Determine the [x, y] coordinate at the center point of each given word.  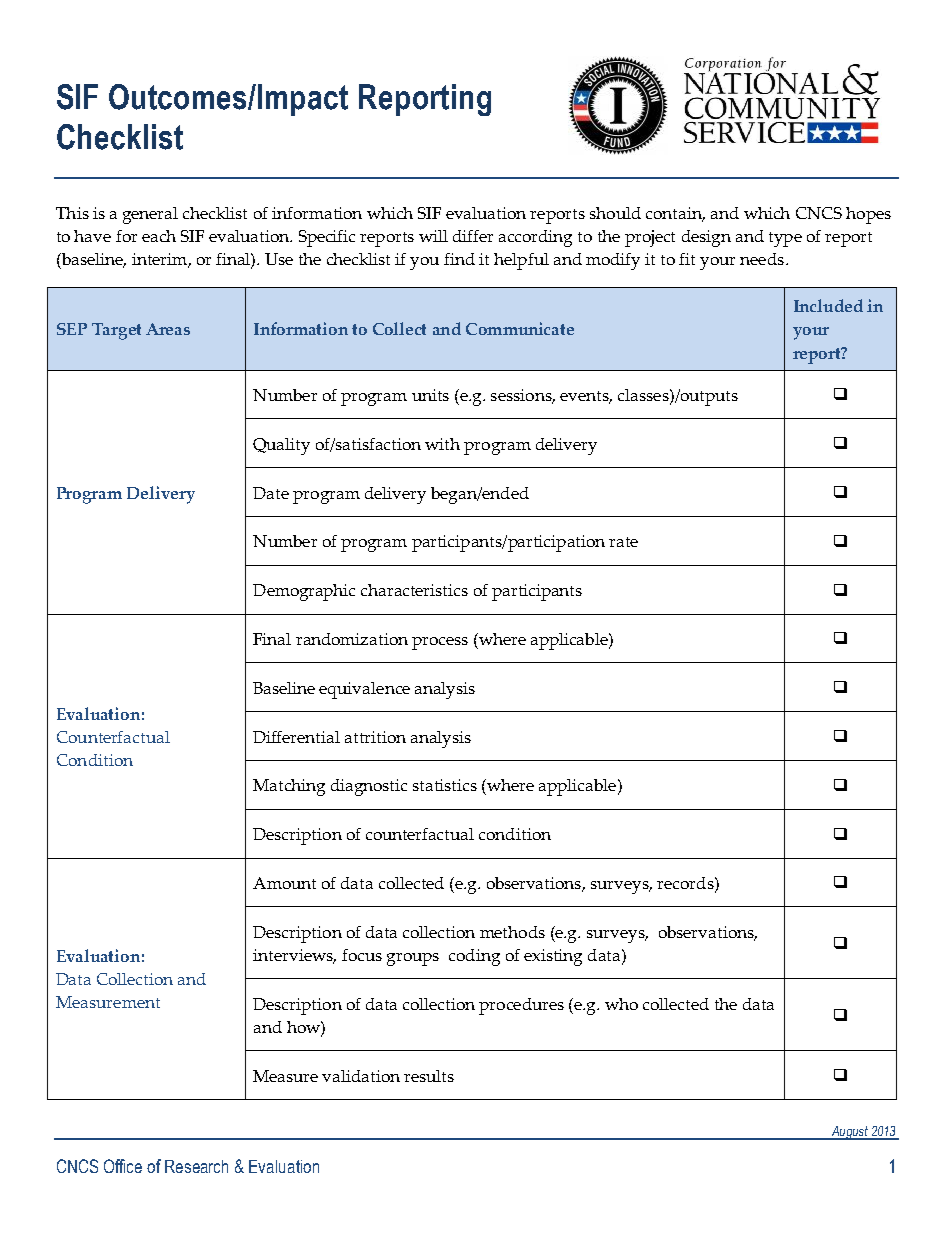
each [159, 236]
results [429, 1076]
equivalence [364, 690]
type [785, 239]
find [459, 259]
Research [196, 1166]
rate [623, 542]
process [440, 643]
